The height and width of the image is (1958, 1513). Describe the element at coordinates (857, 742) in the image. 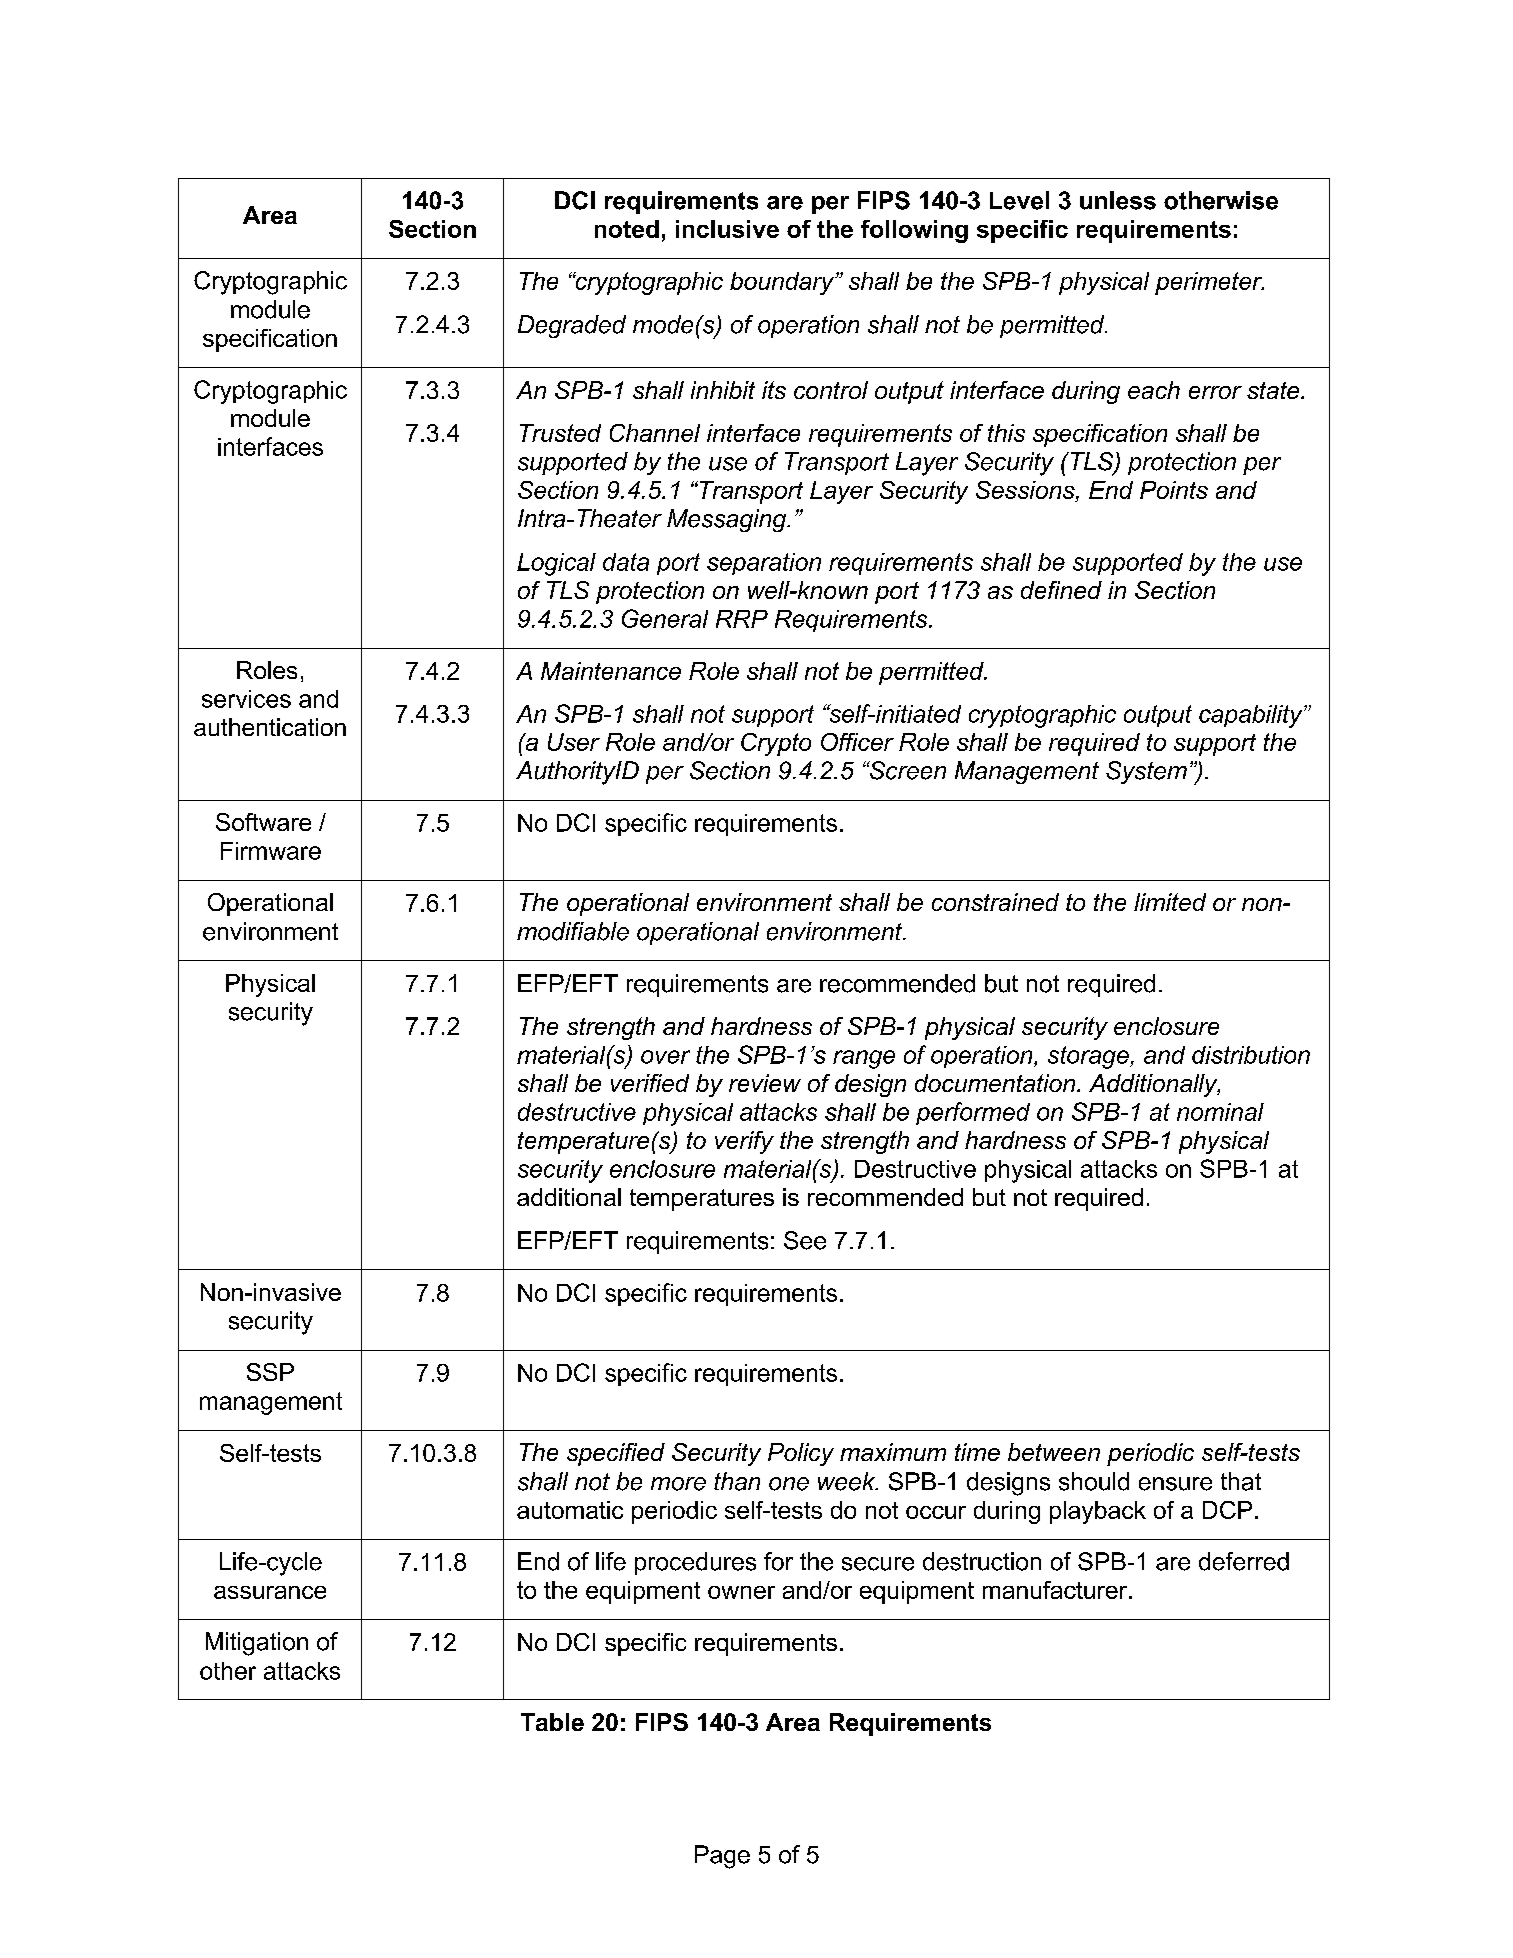

I see `Officer` at that location.
